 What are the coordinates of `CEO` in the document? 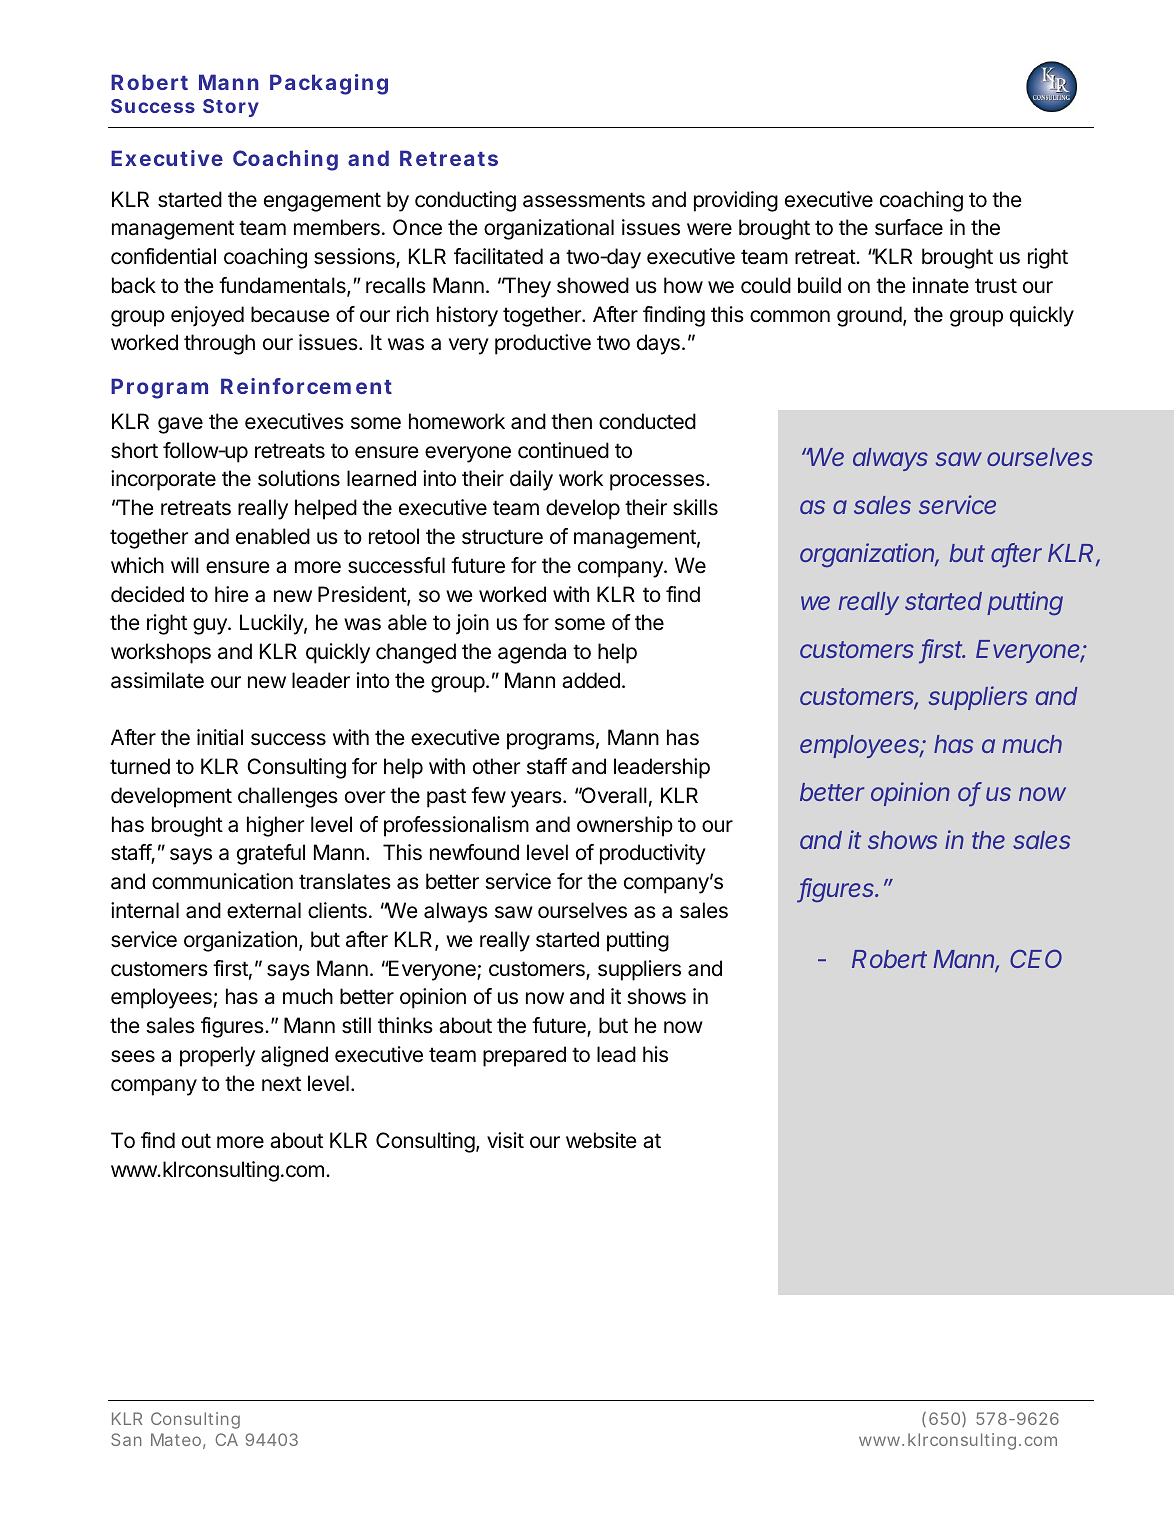 It's located at (1036, 958).
